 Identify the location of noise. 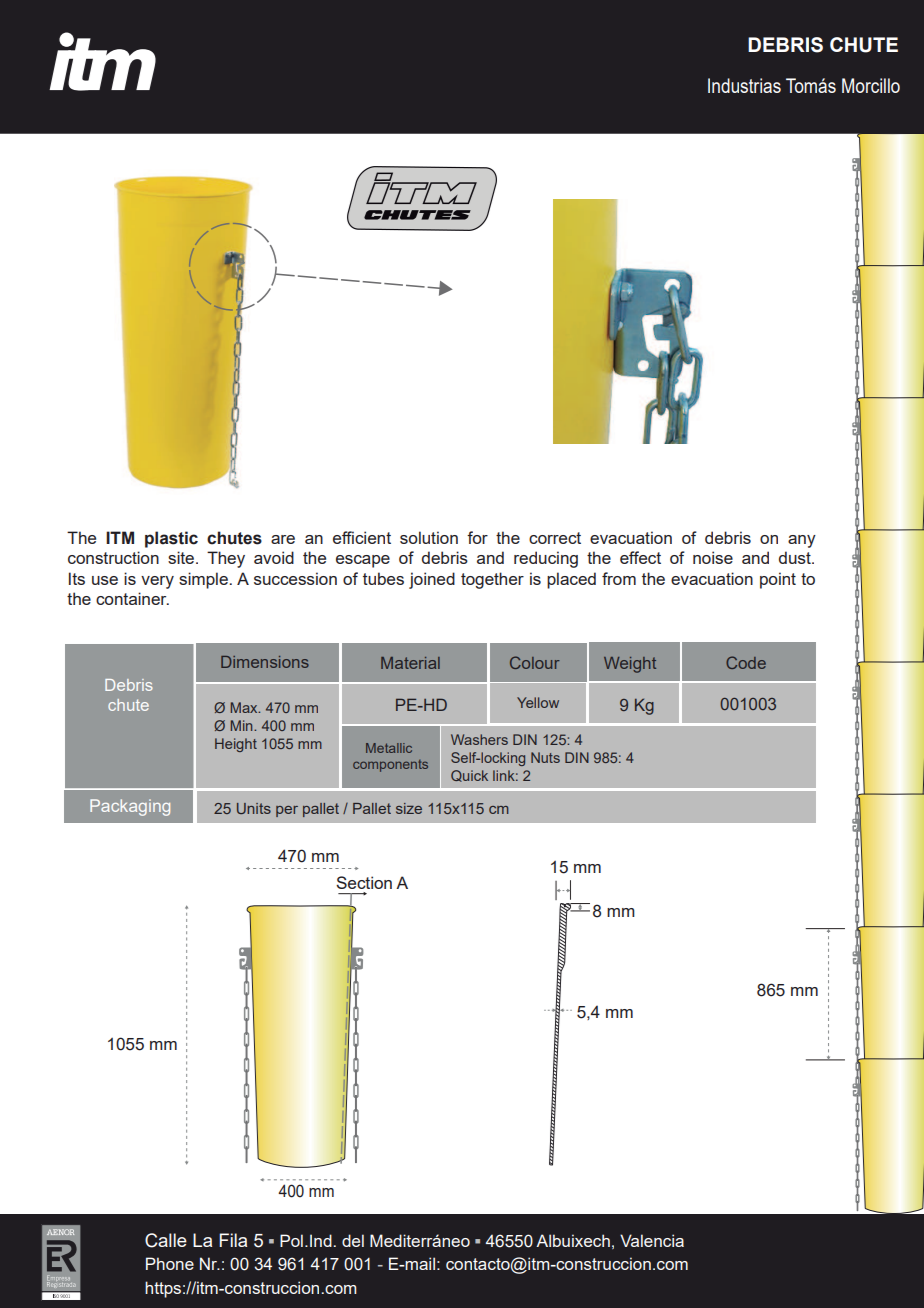
(713, 557).
